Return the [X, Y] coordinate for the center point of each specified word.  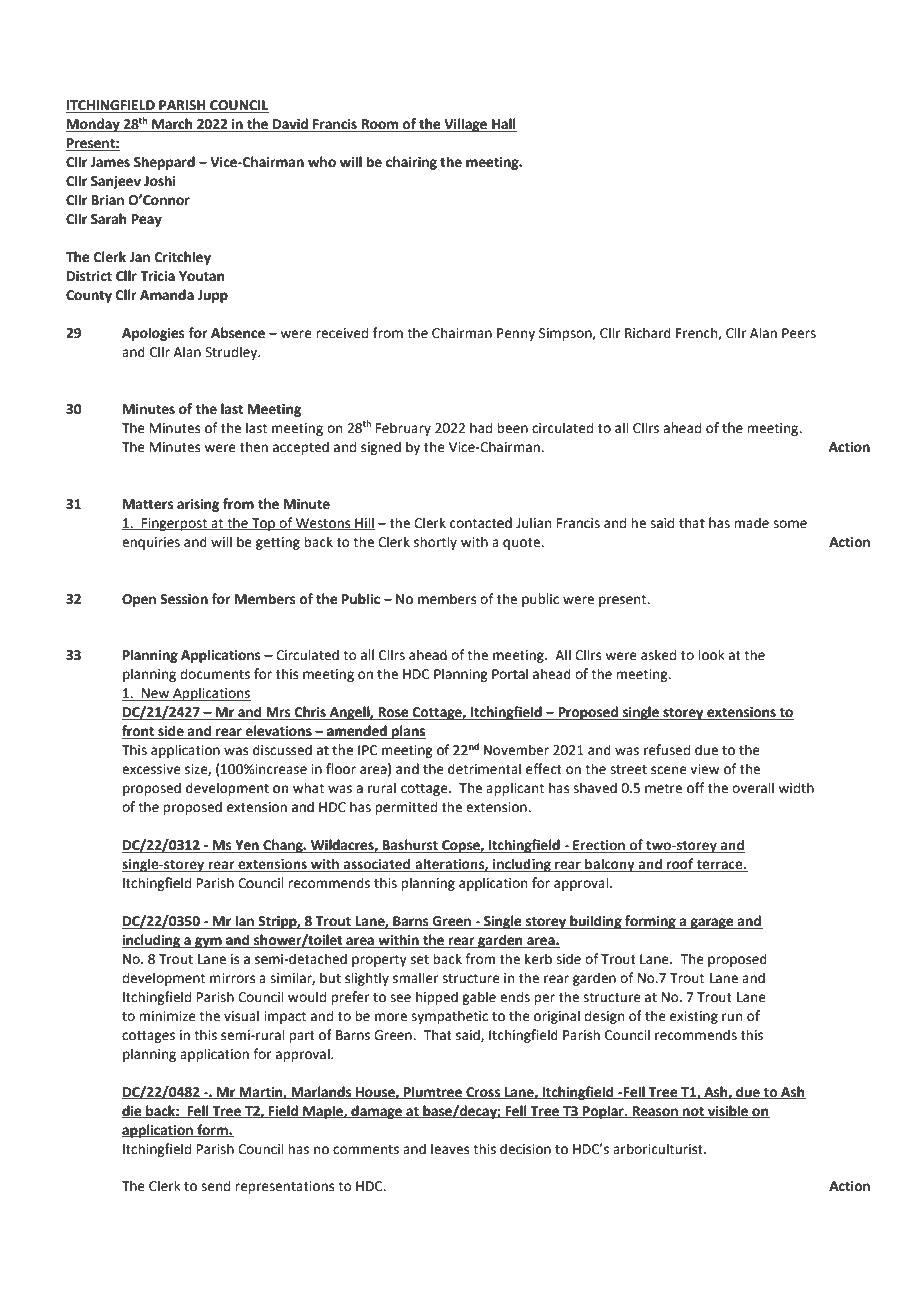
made [751, 523]
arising [198, 505]
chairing [411, 163]
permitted [406, 808]
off [695, 788]
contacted [481, 523]
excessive [151, 769]
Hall [503, 125]
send [215, 1186]
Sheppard [164, 163]
